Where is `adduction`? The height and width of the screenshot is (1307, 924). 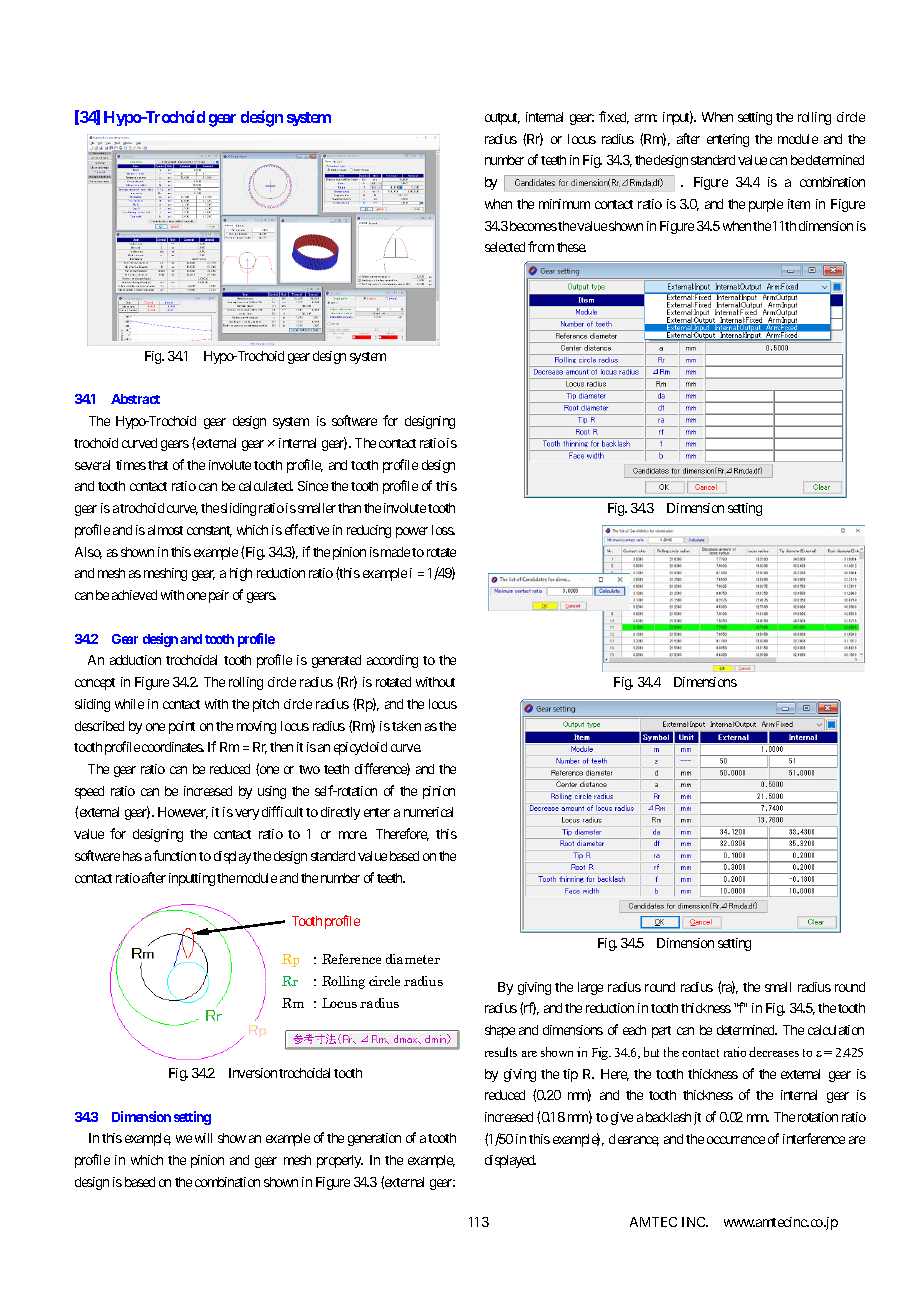 adduction is located at coordinates (135, 660).
